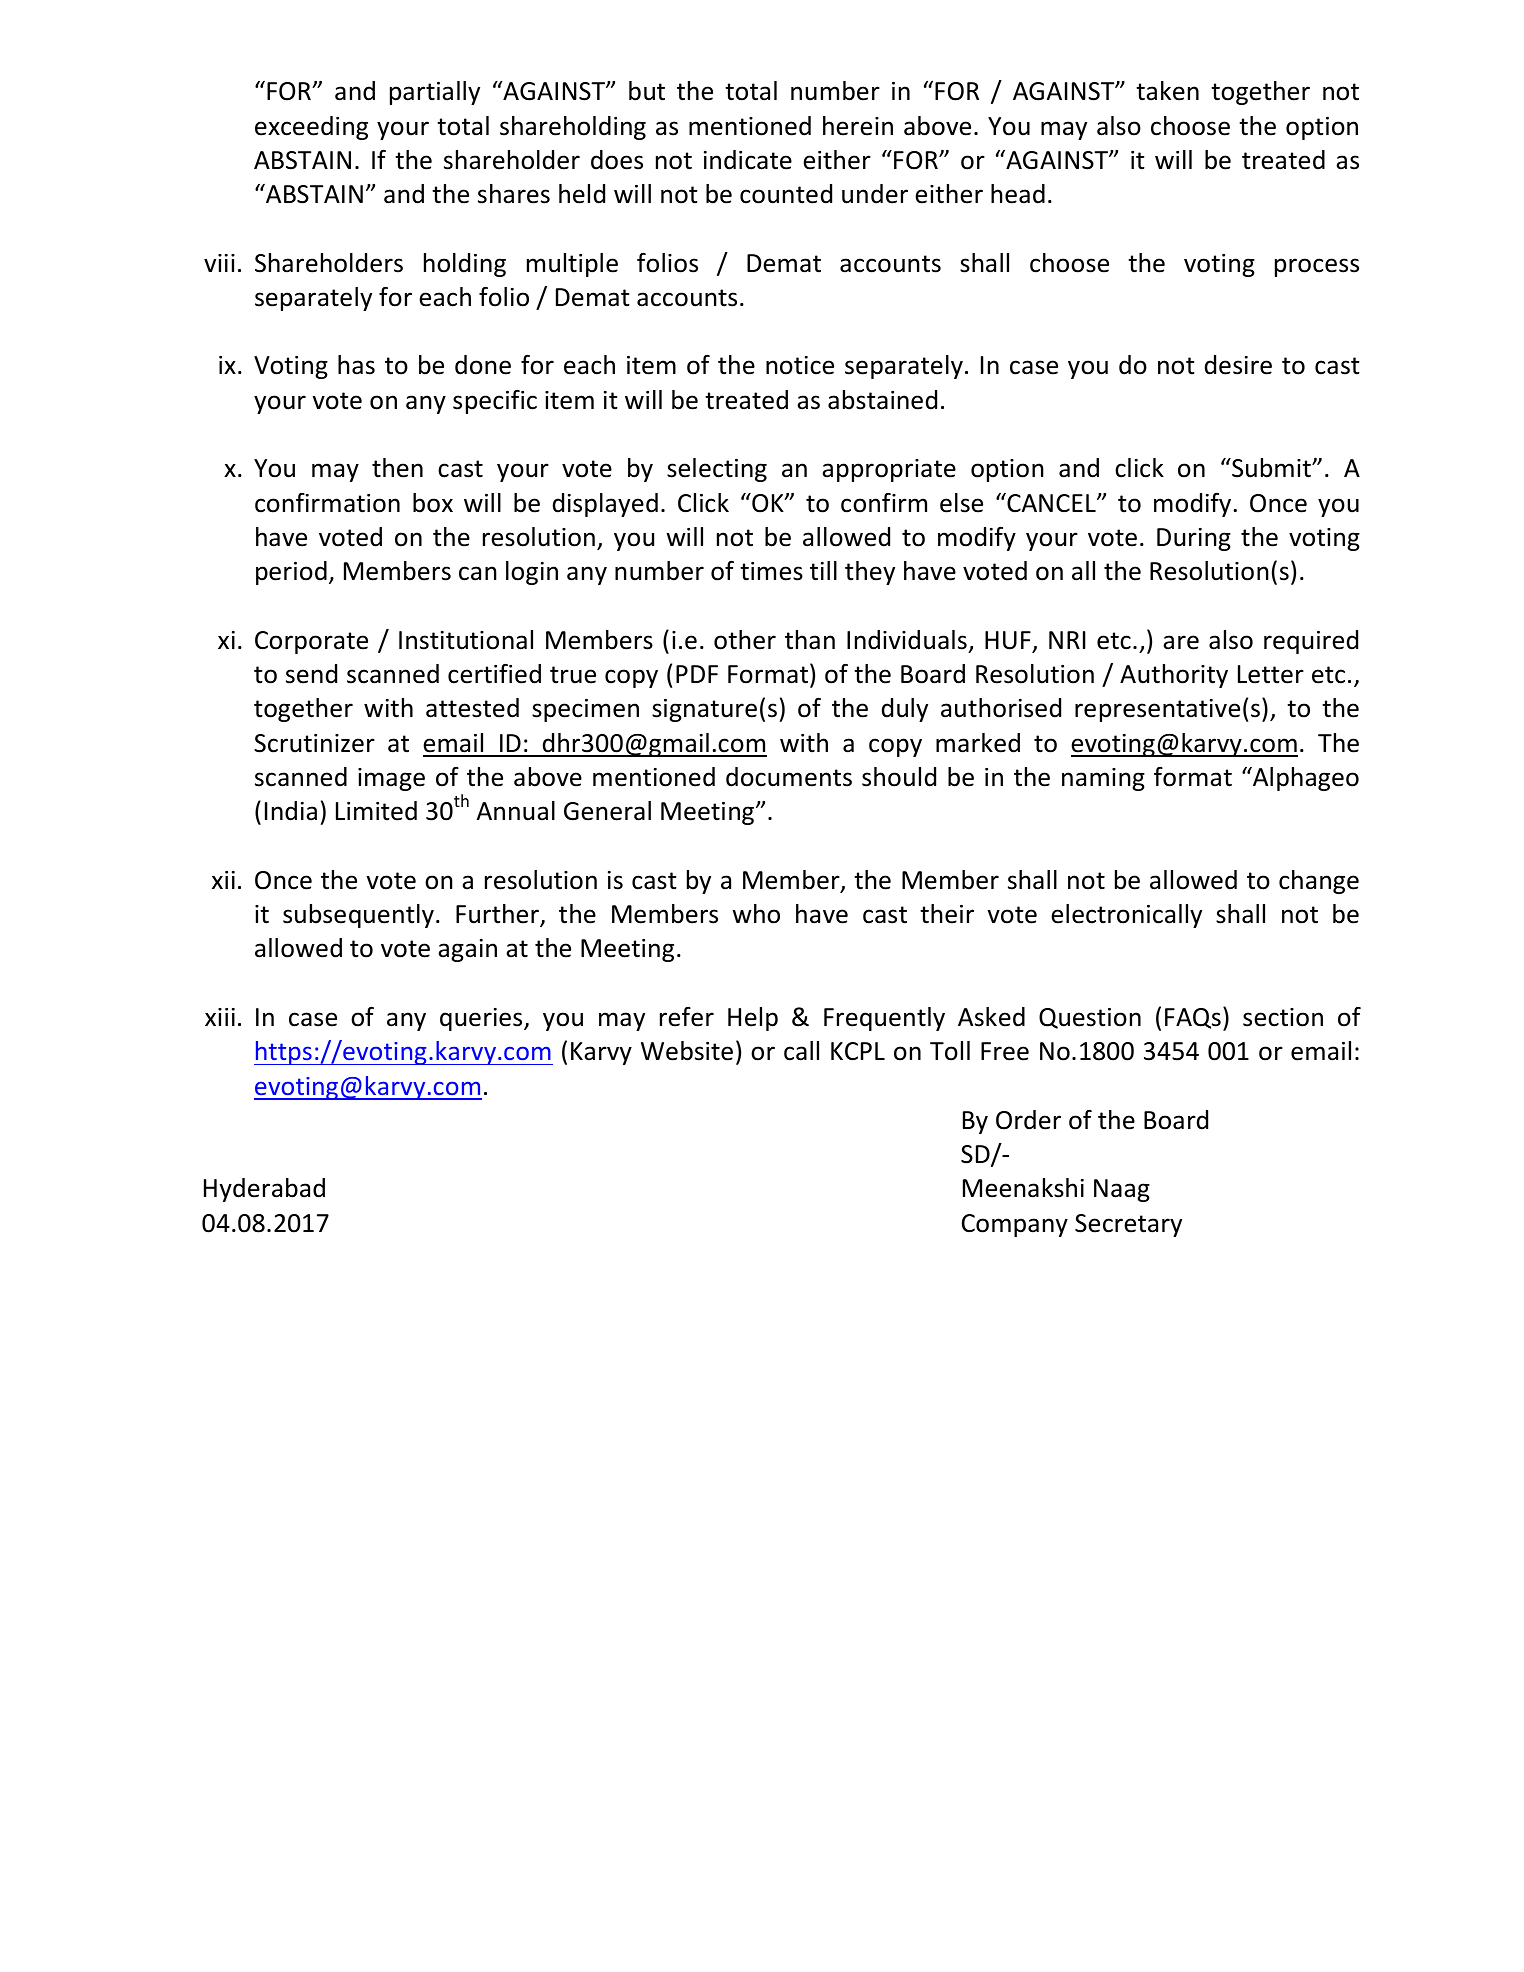 Image resolution: width=1524 pixels, height=1972 pixels. I want to click on then, so click(397, 468).
